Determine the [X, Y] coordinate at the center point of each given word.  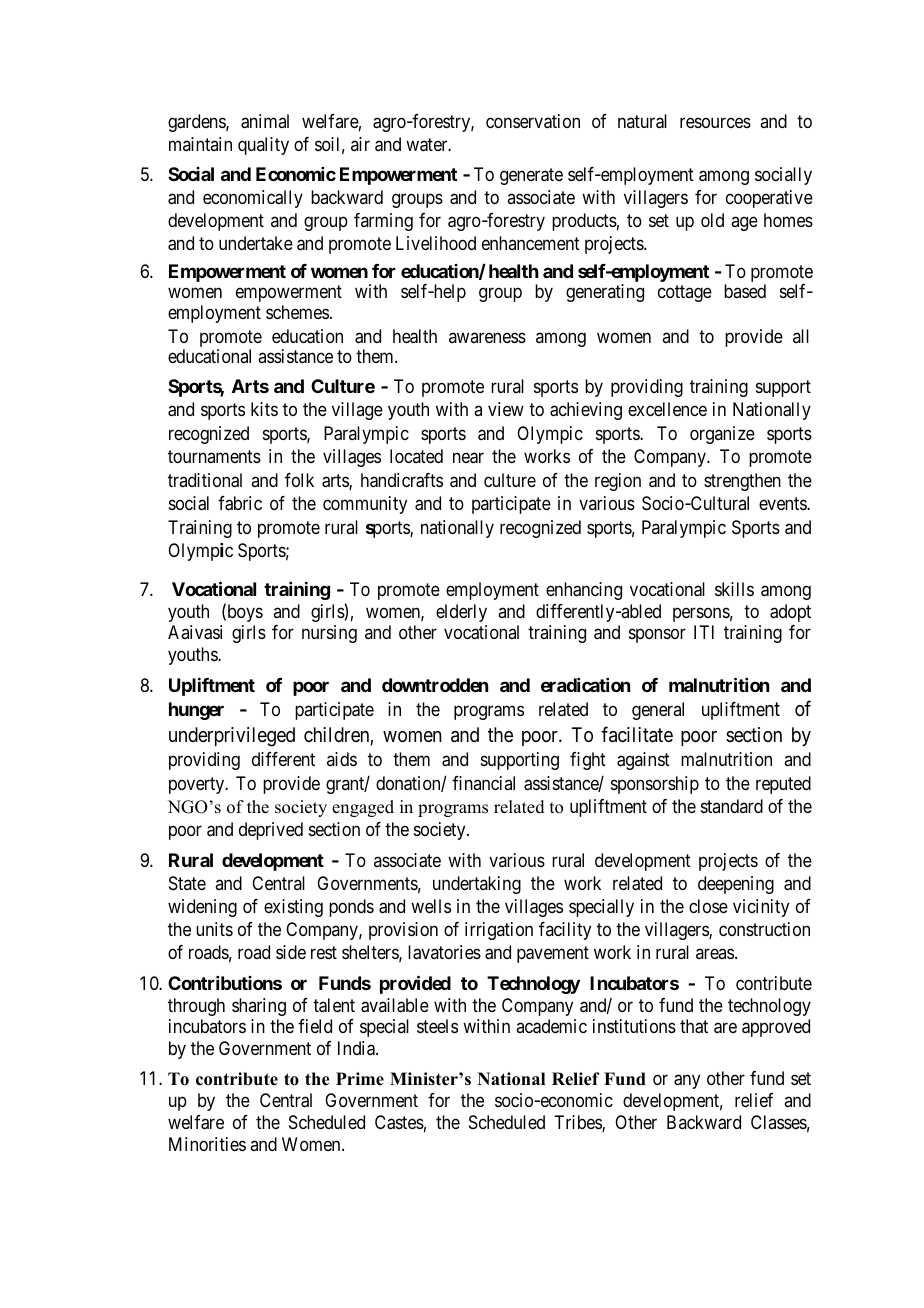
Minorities [207, 1144]
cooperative [769, 199]
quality [263, 146]
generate [531, 177]
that [694, 1026]
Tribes [578, 1123]
